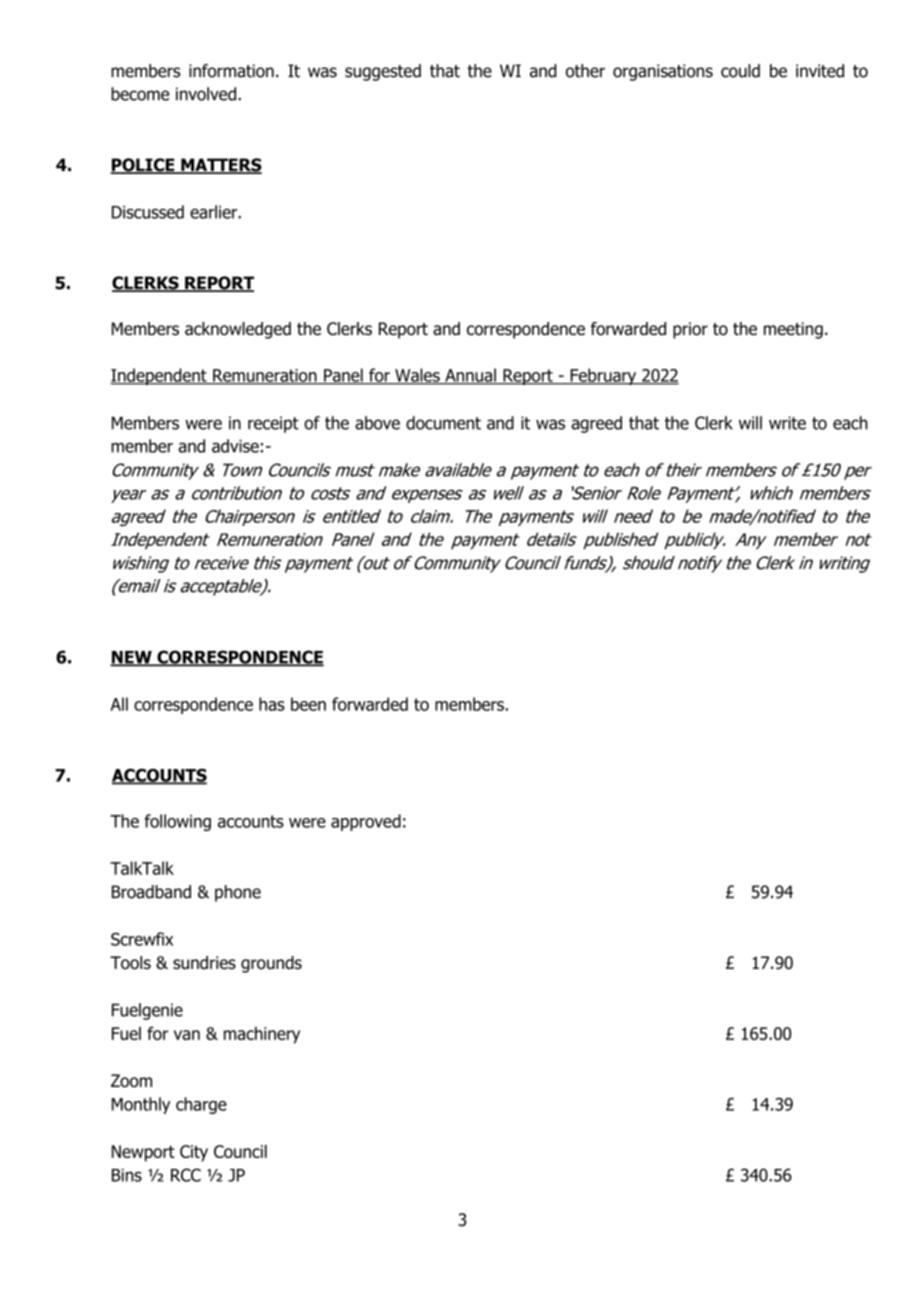 The image size is (924, 1308). I want to click on could, so click(740, 71).
